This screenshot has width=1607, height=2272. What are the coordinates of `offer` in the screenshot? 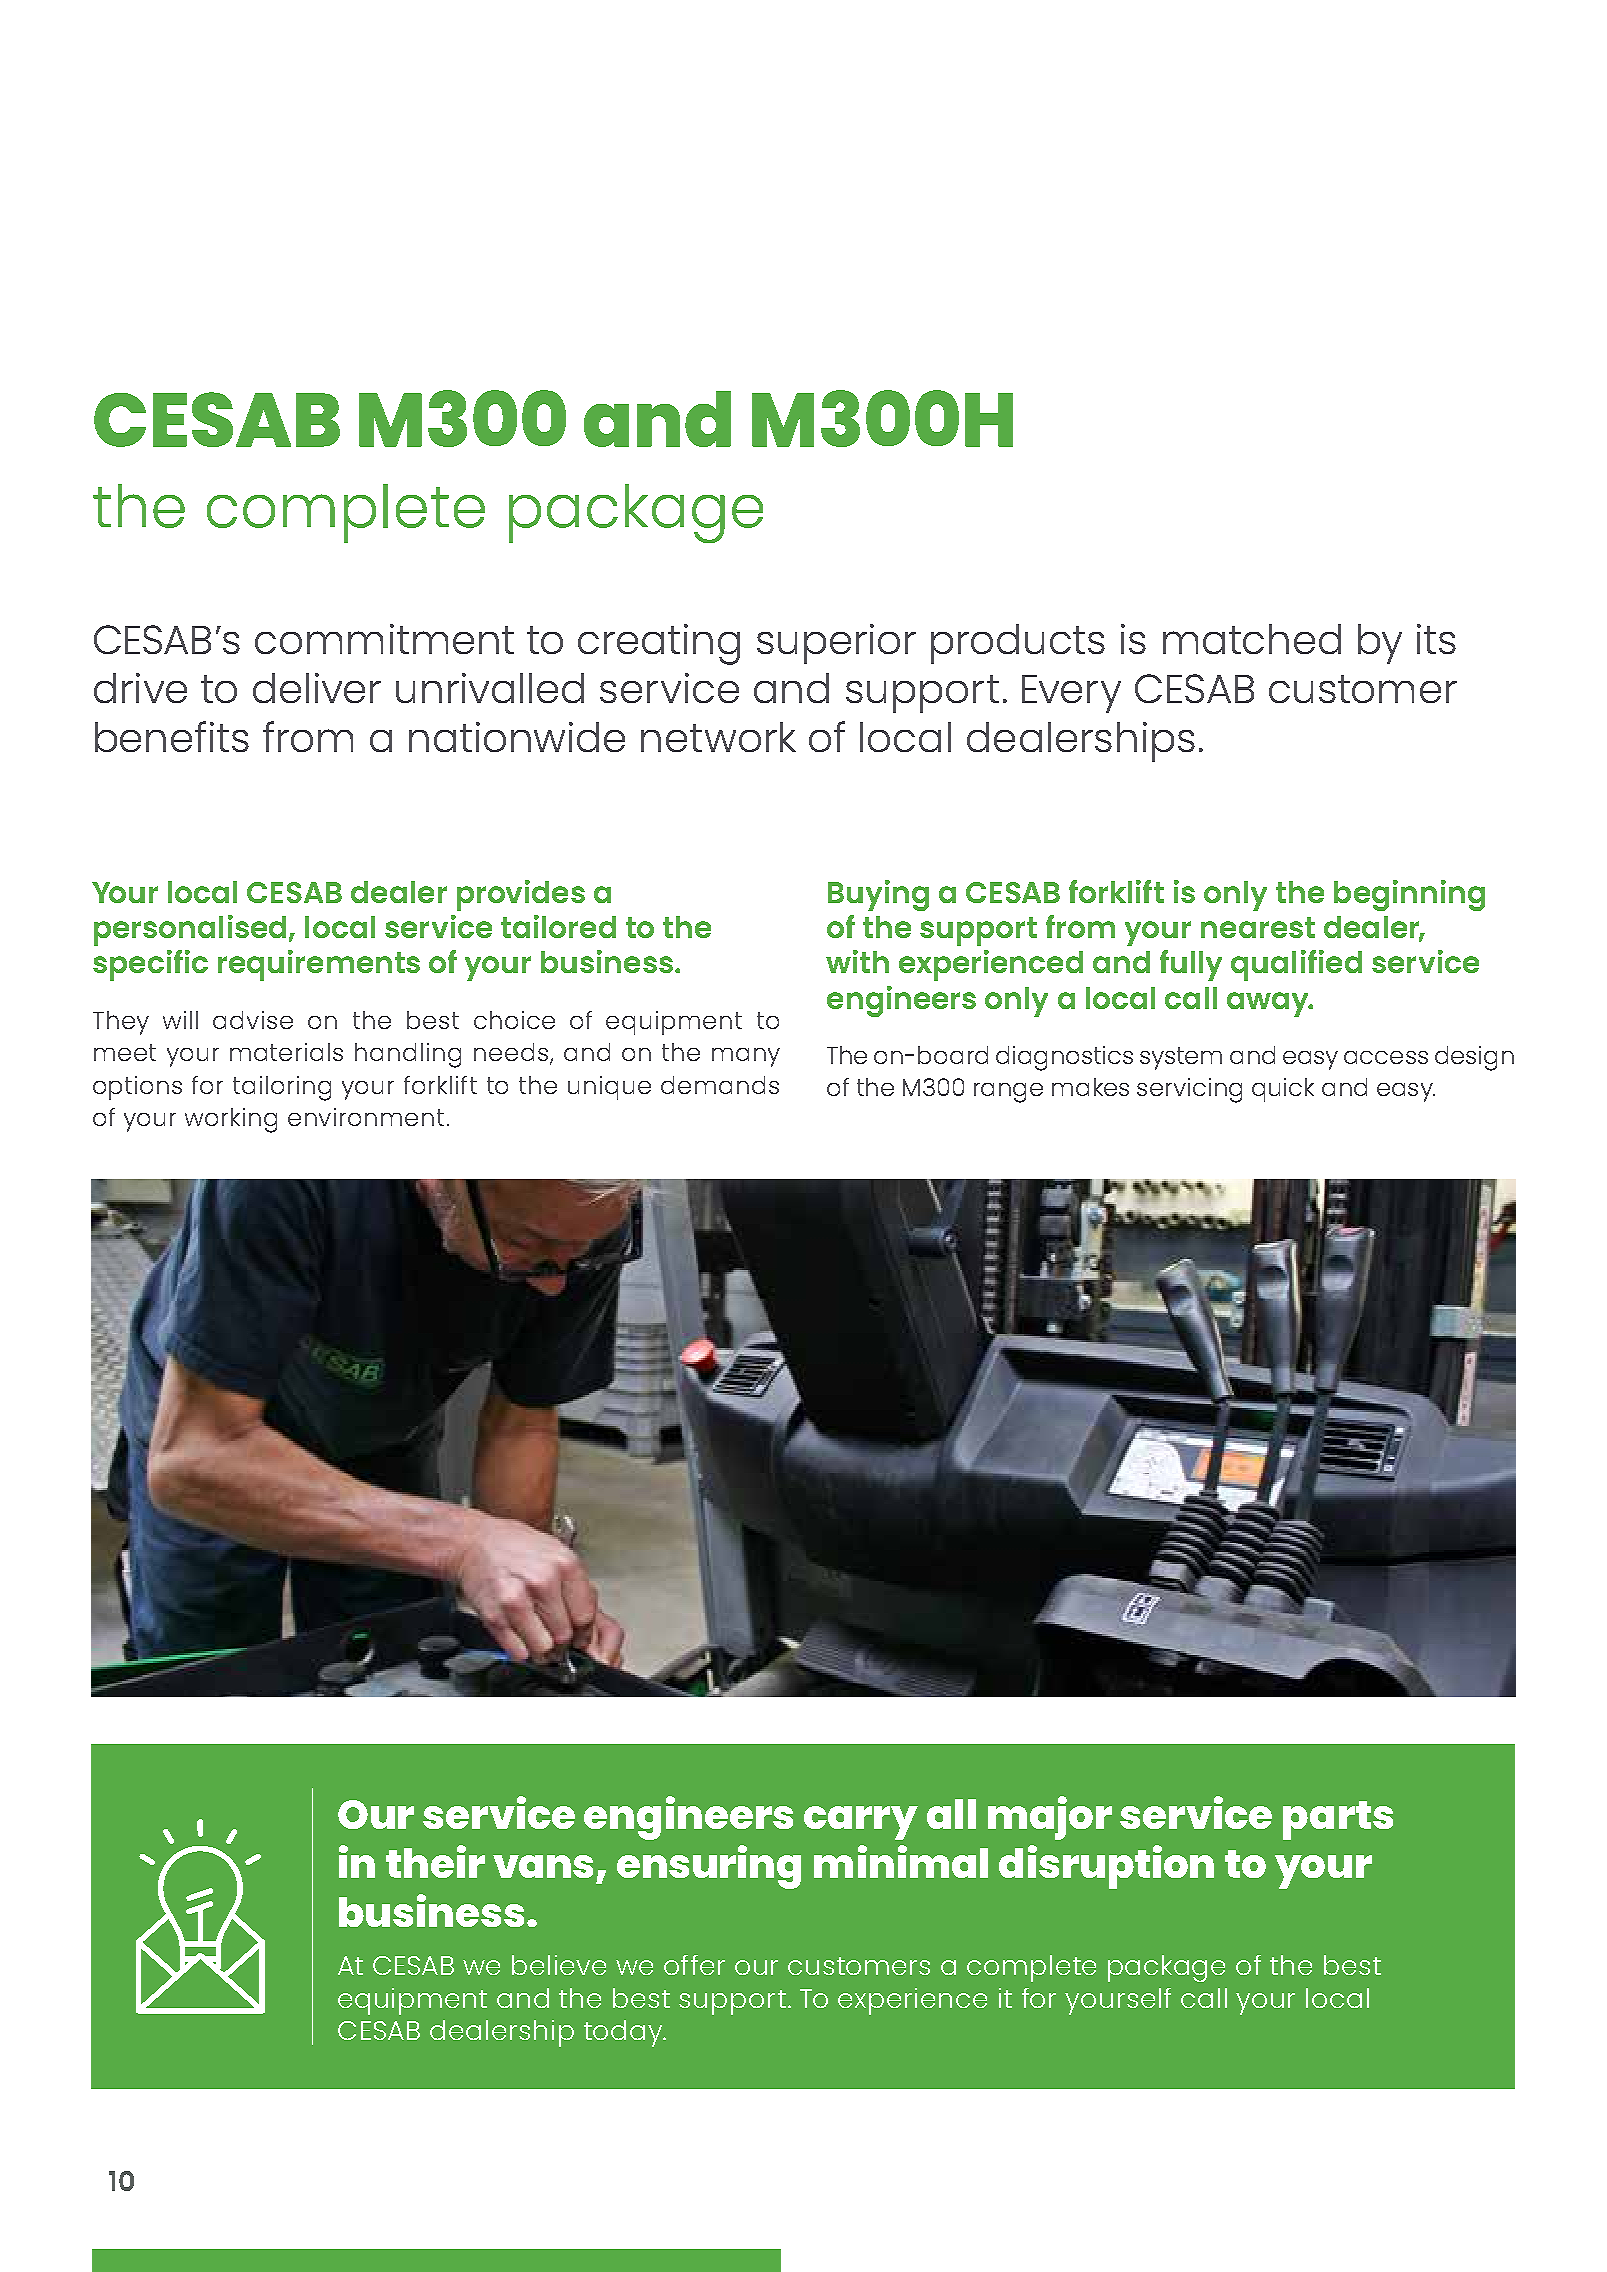 It's located at (694, 1965).
